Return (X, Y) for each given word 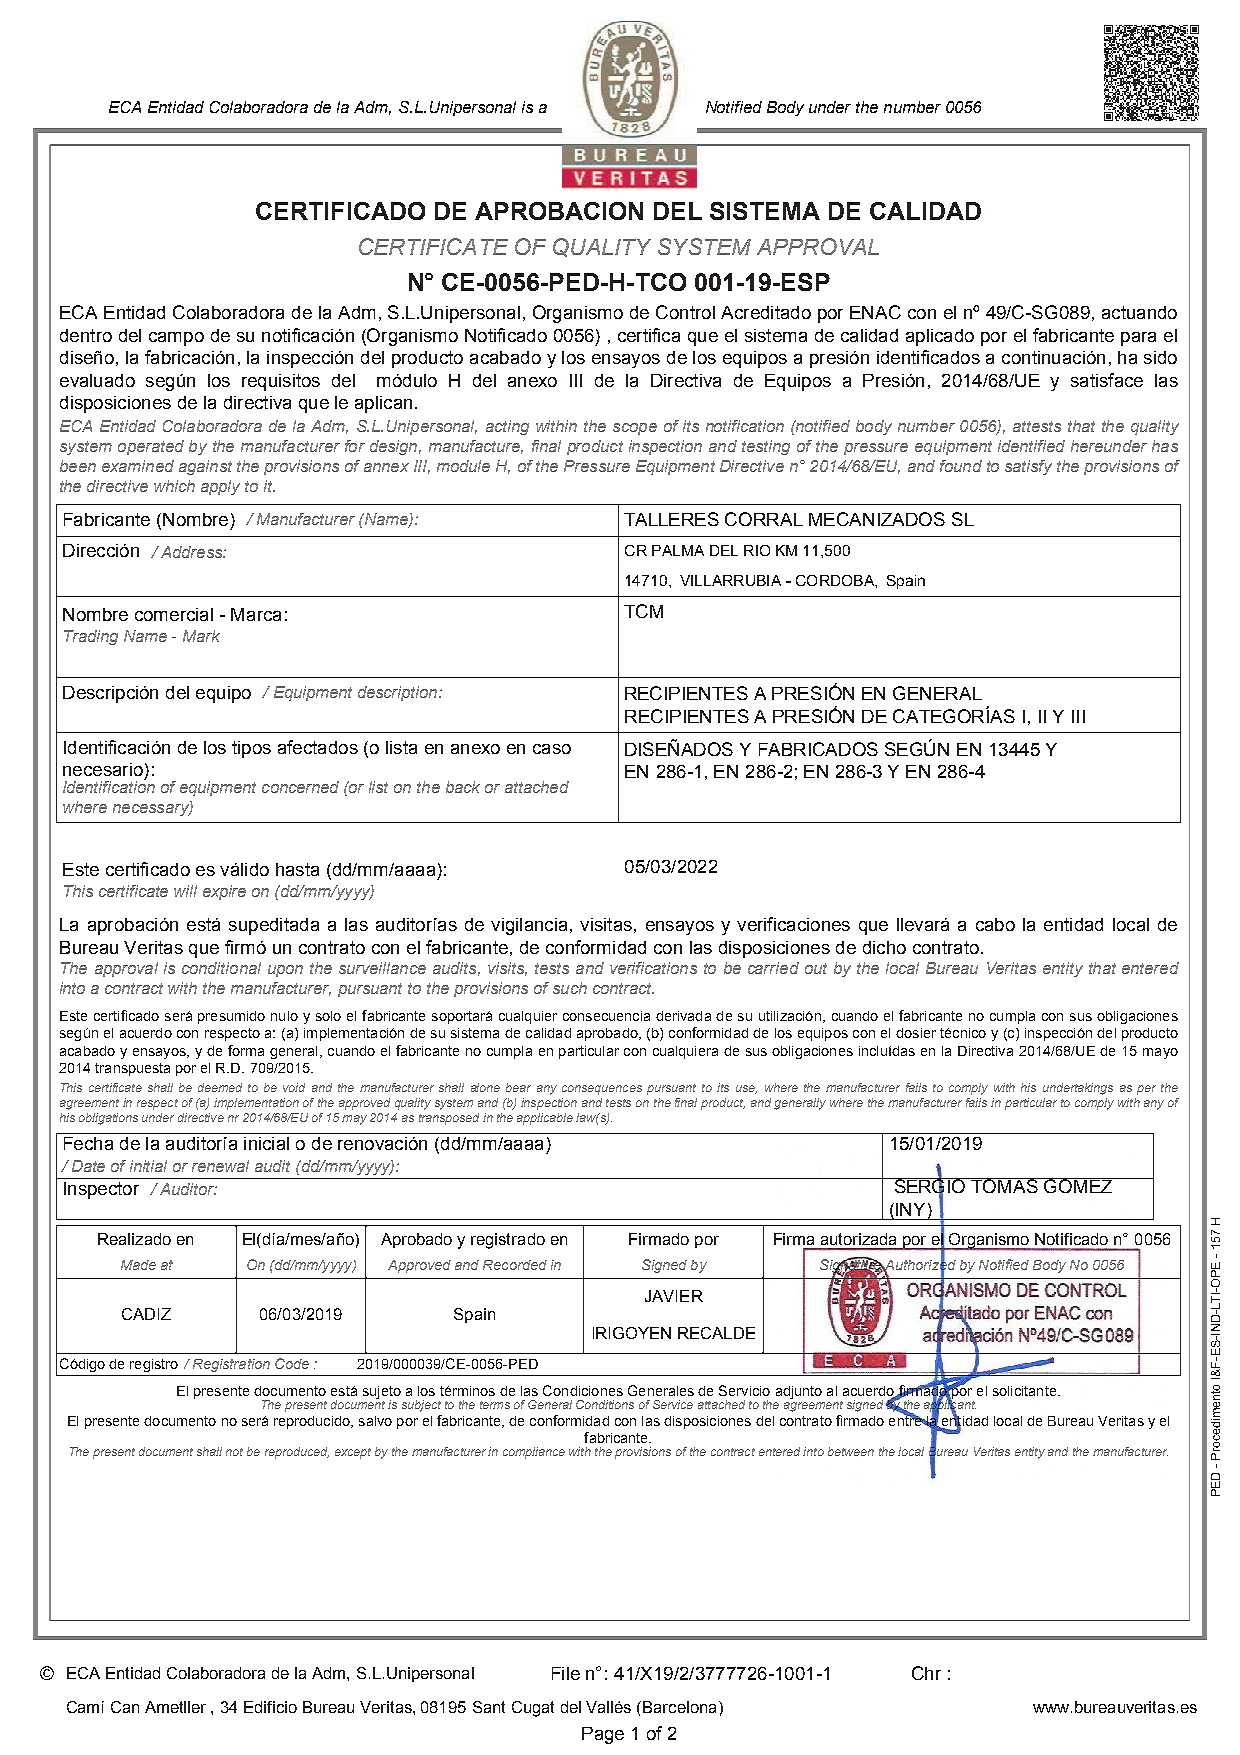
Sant (489, 1707)
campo (176, 339)
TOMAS (1005, 1185)
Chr (926, 1673)
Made (138, 1265)
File (566, 1673)
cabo (995, 924)
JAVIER (674, 1296)
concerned (300, 787)
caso (552, 749)
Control (685, 312)
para (1138, 339)
